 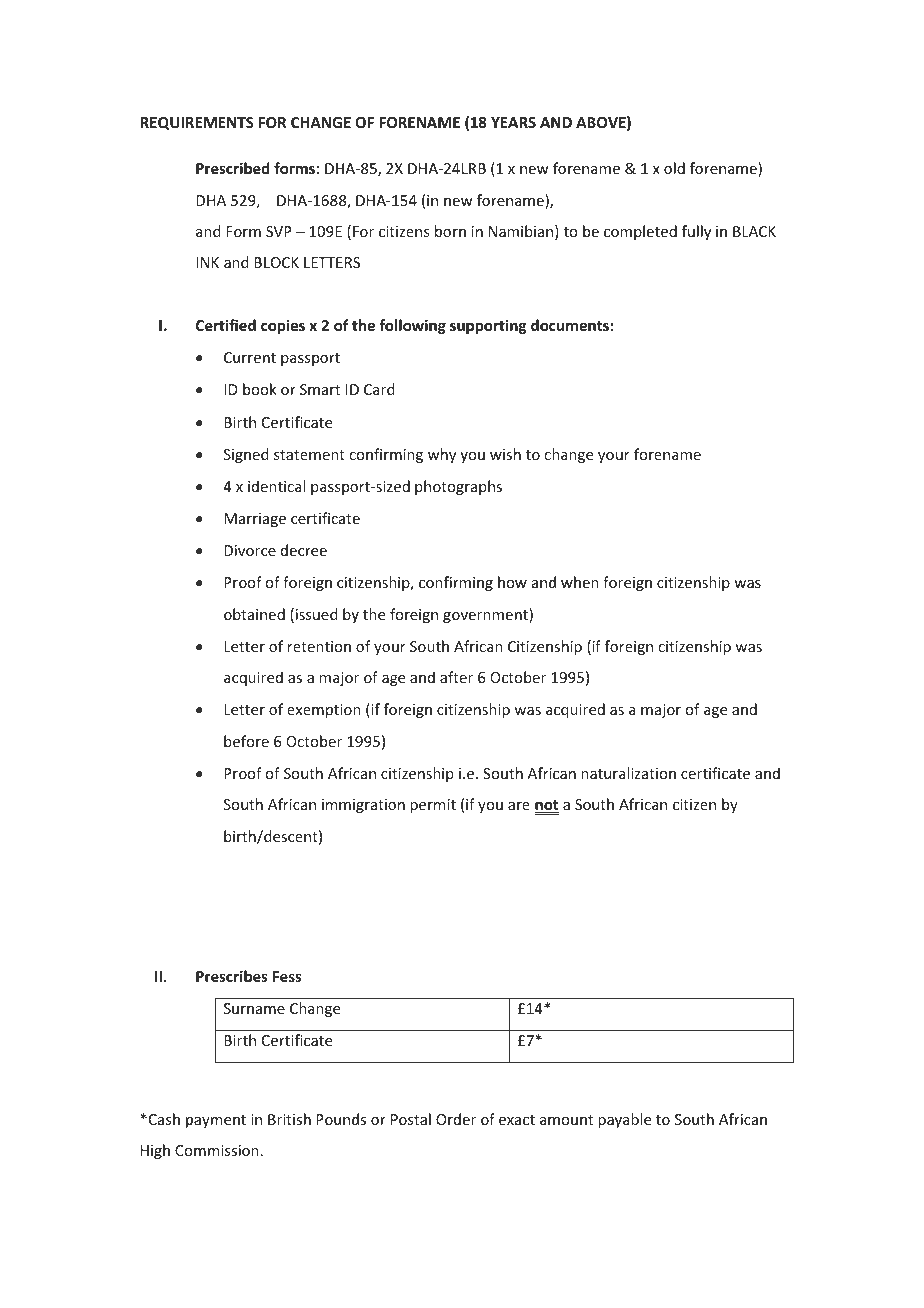 I want to click on when, so click(x=580, y=582).
